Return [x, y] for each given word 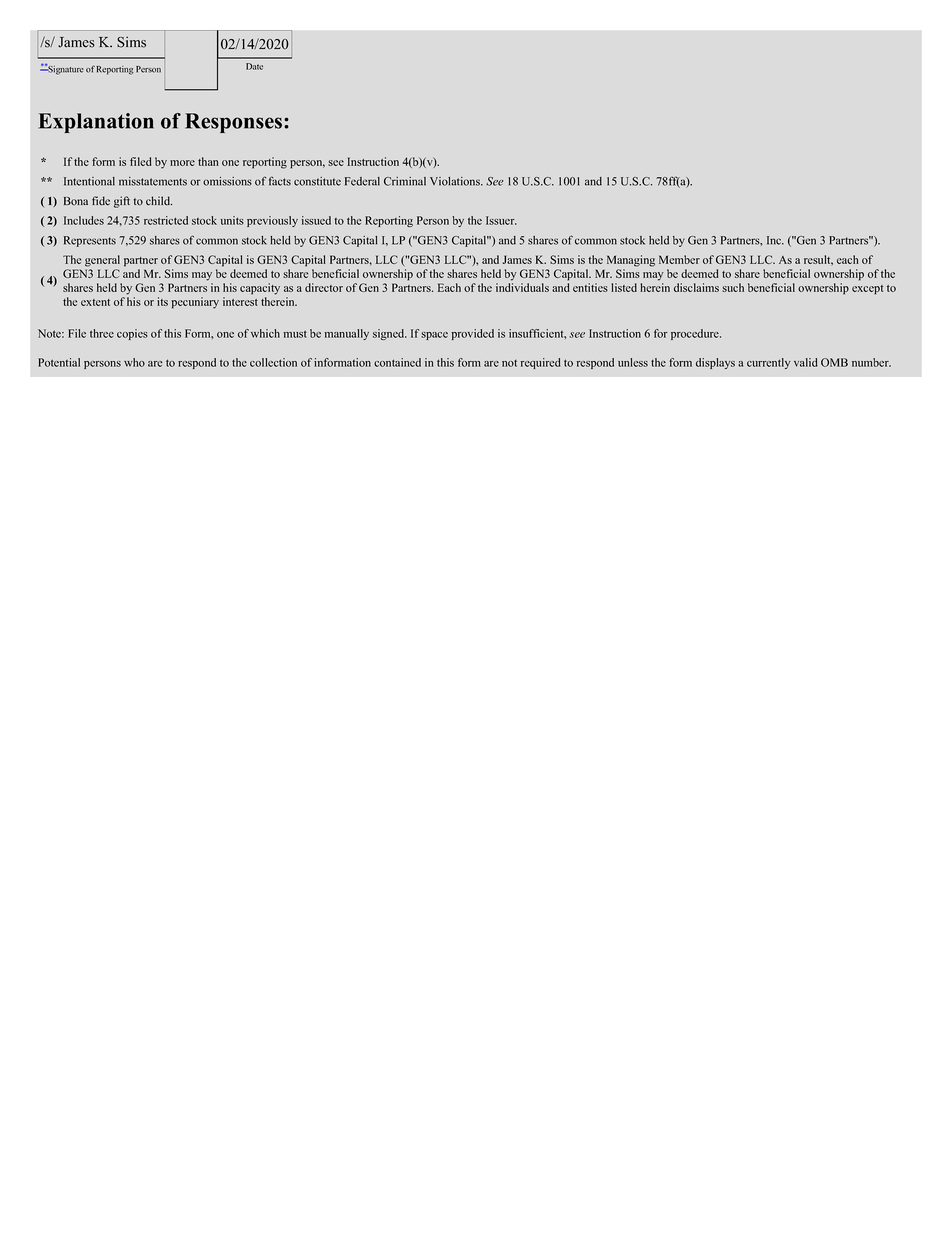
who [134, 362]
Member [679, 259]
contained [397, 362]
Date [254, 66]
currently [768, 363]
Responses [235, 123]
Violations [456, 181]
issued [316, 220]
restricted [166, 220]
